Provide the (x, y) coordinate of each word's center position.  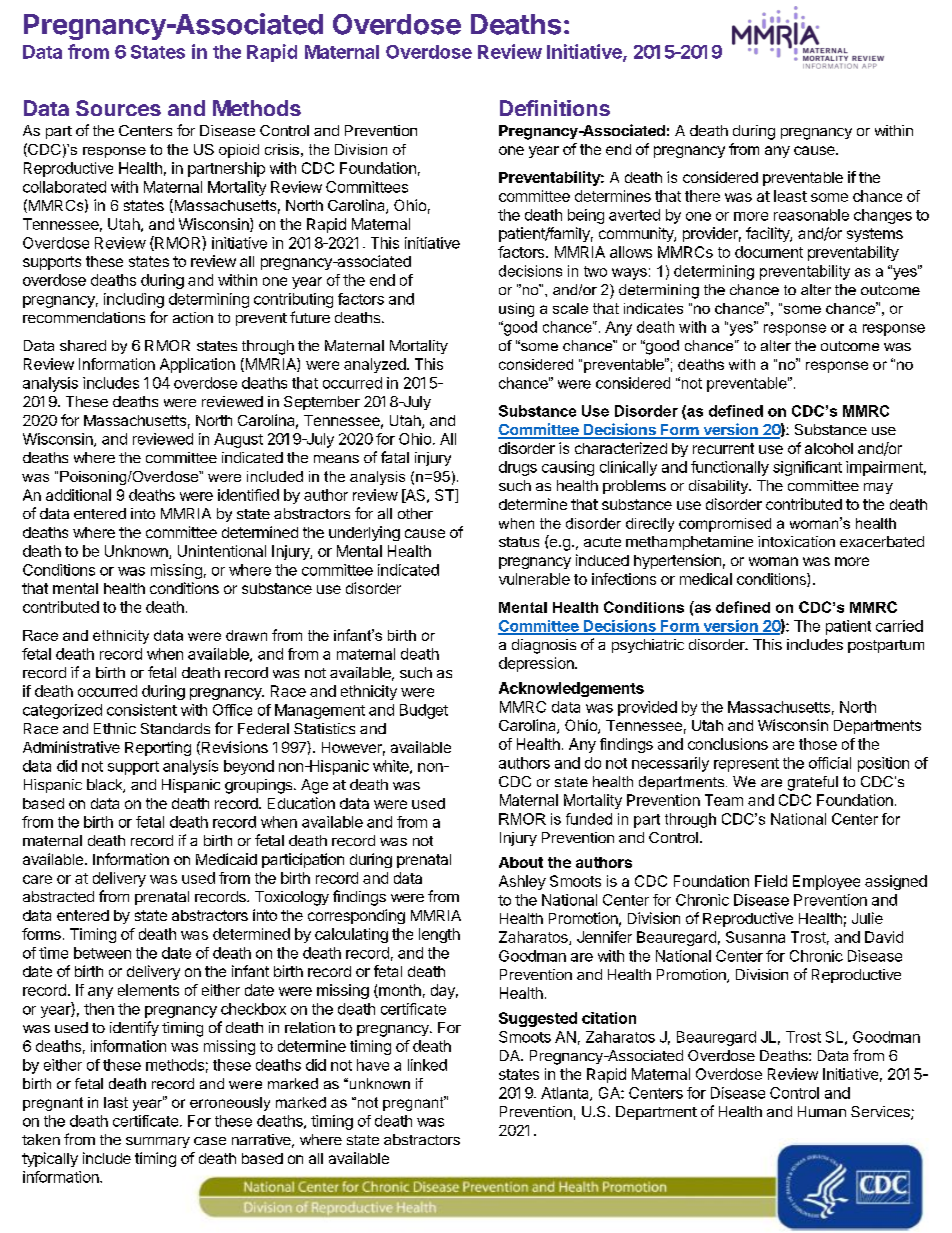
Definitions (555, 108)
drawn (246, 635)
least (790, 196)
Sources (118, 108)
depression (537, 664)
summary (158, 1142)
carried (899, 626)
